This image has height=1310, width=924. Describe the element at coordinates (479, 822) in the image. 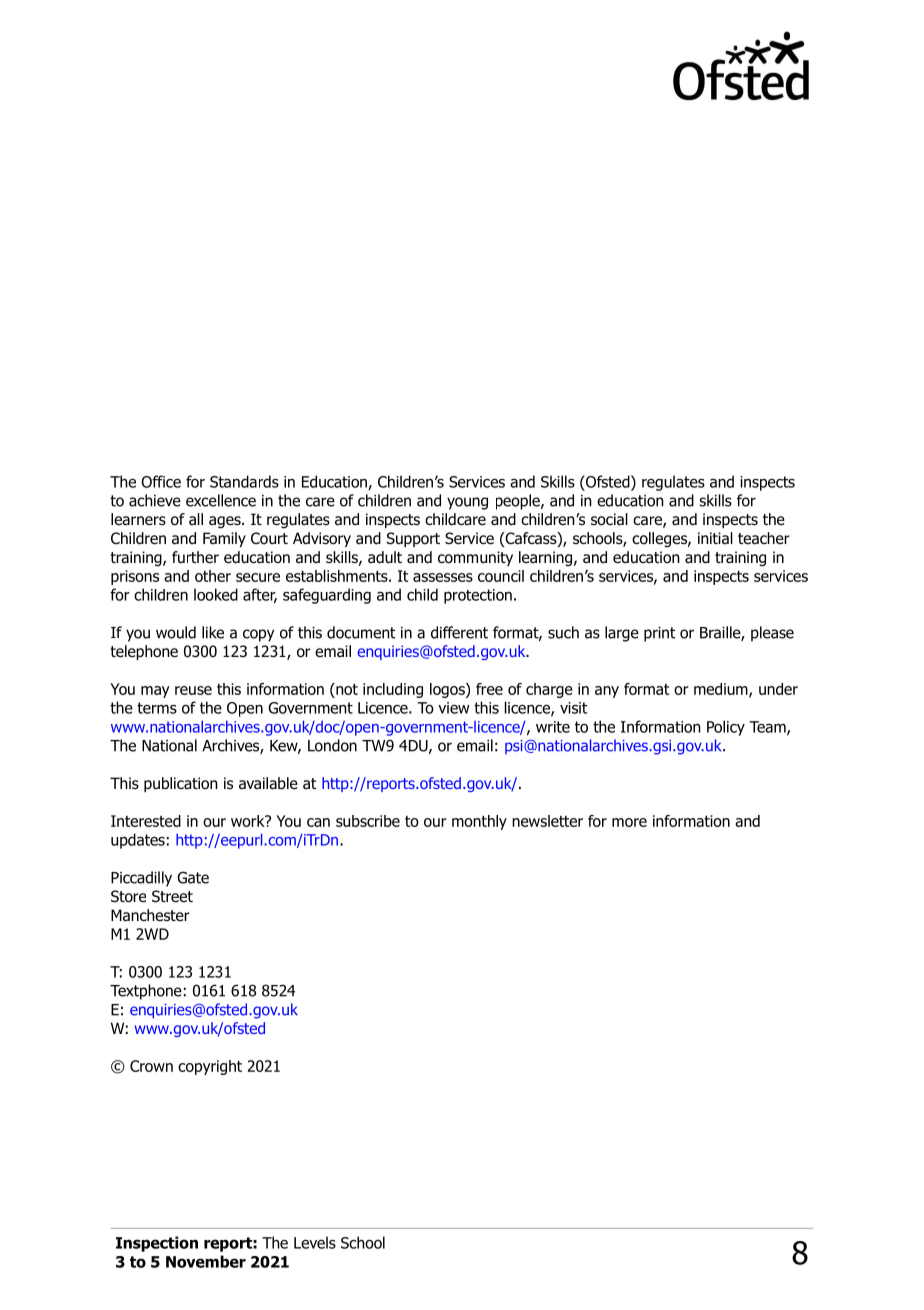

I see `monthly` at that location.
